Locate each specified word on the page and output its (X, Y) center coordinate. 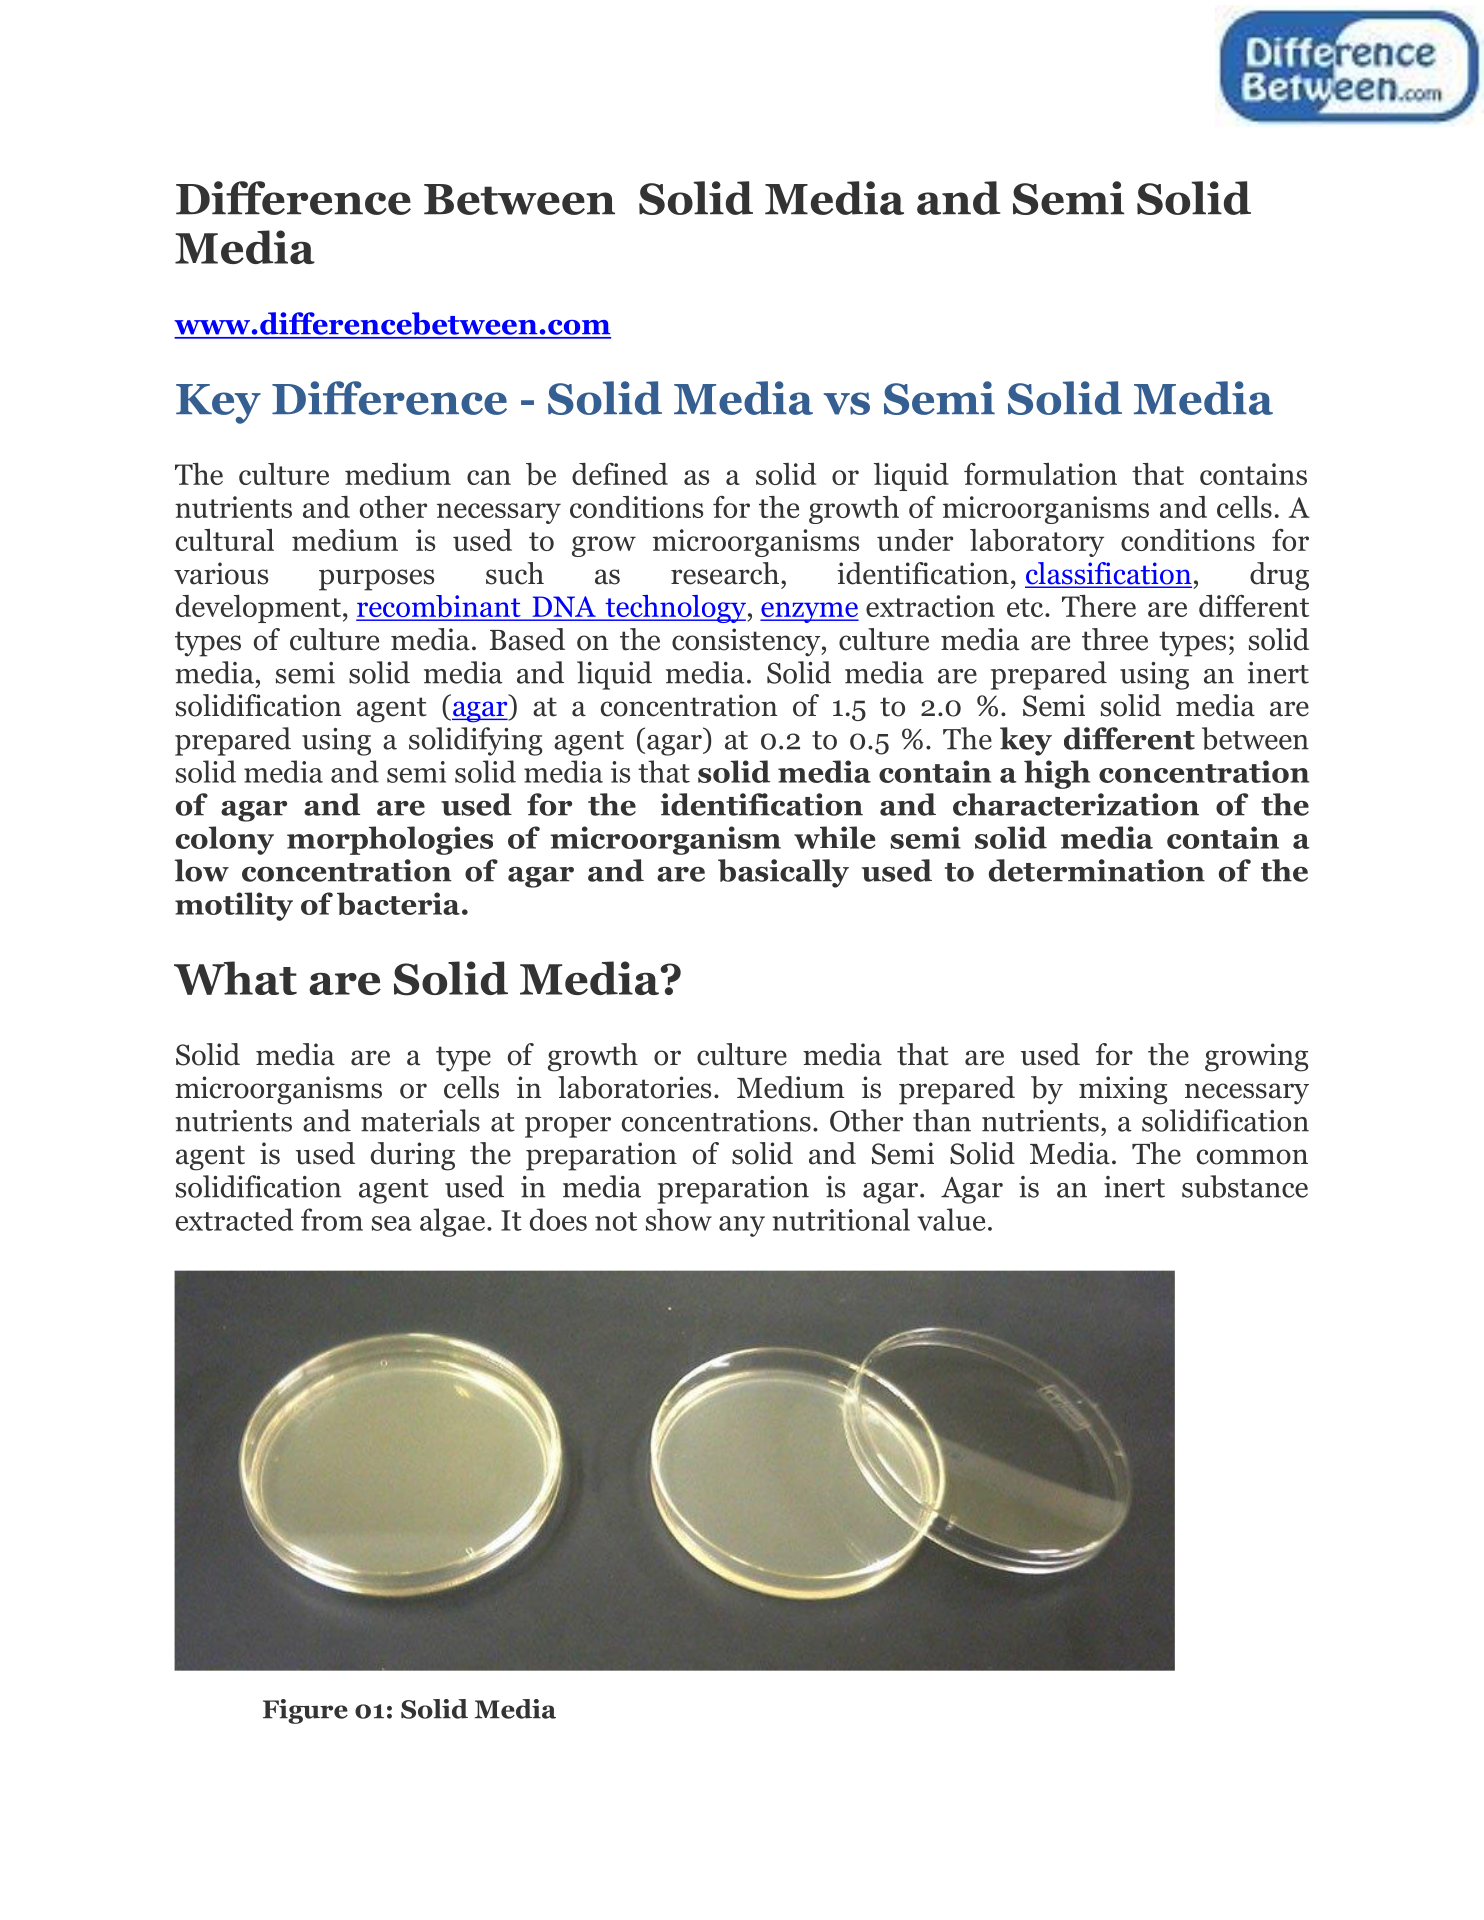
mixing (1123, 1090)
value (951, 1219)
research (725, 573)
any (742, 1226)
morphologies (390, 840)
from (332, 1219)
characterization (1076, 804)
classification (1108, 574)
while (835, 837)
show (679, 1219)
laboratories (634, 1087)
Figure (305, 1711)
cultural (225, 540)
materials (420, 1120)
